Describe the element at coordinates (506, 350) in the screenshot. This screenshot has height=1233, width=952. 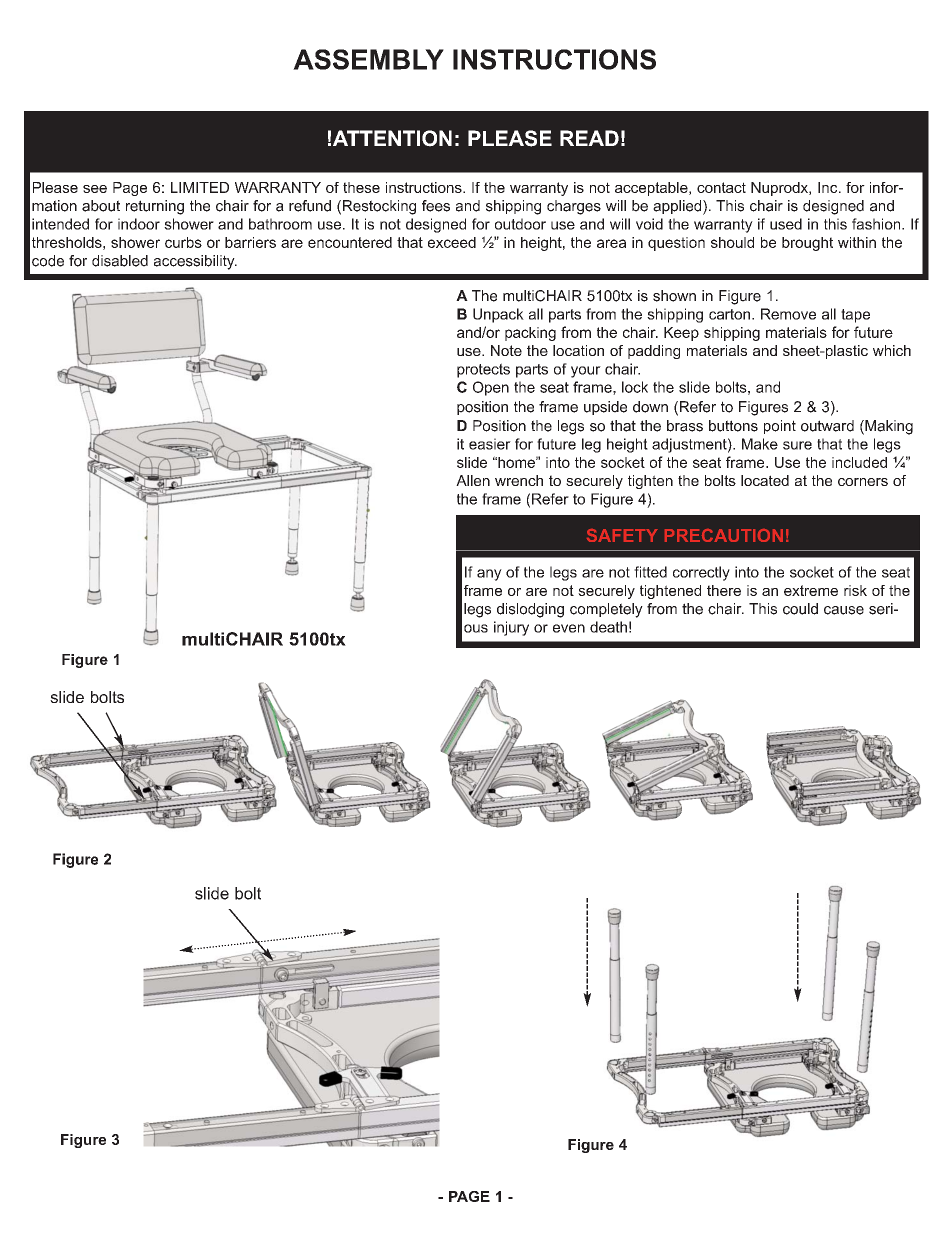
I see `Note` at that location.
